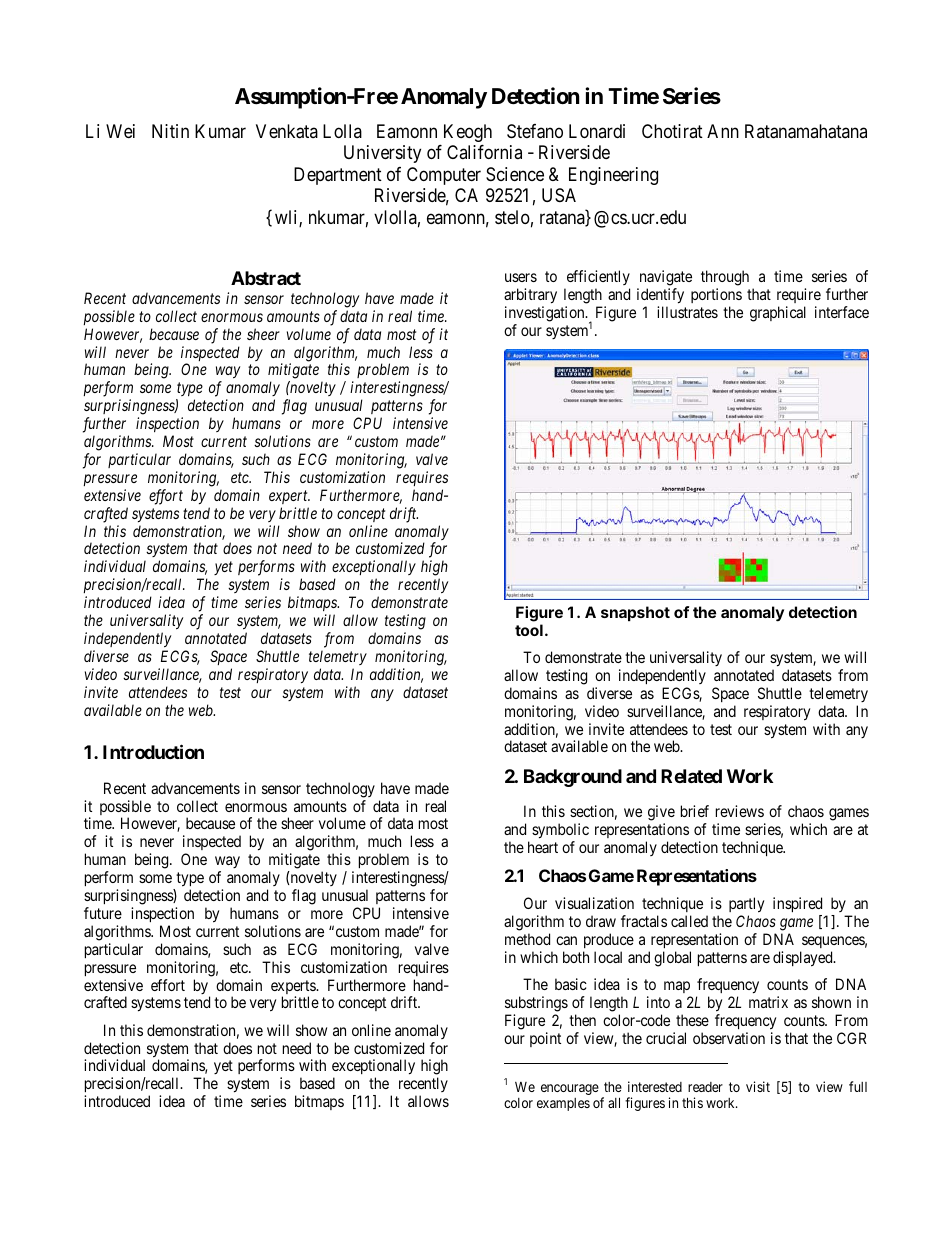  I want to click on future, so click(103, 913).
